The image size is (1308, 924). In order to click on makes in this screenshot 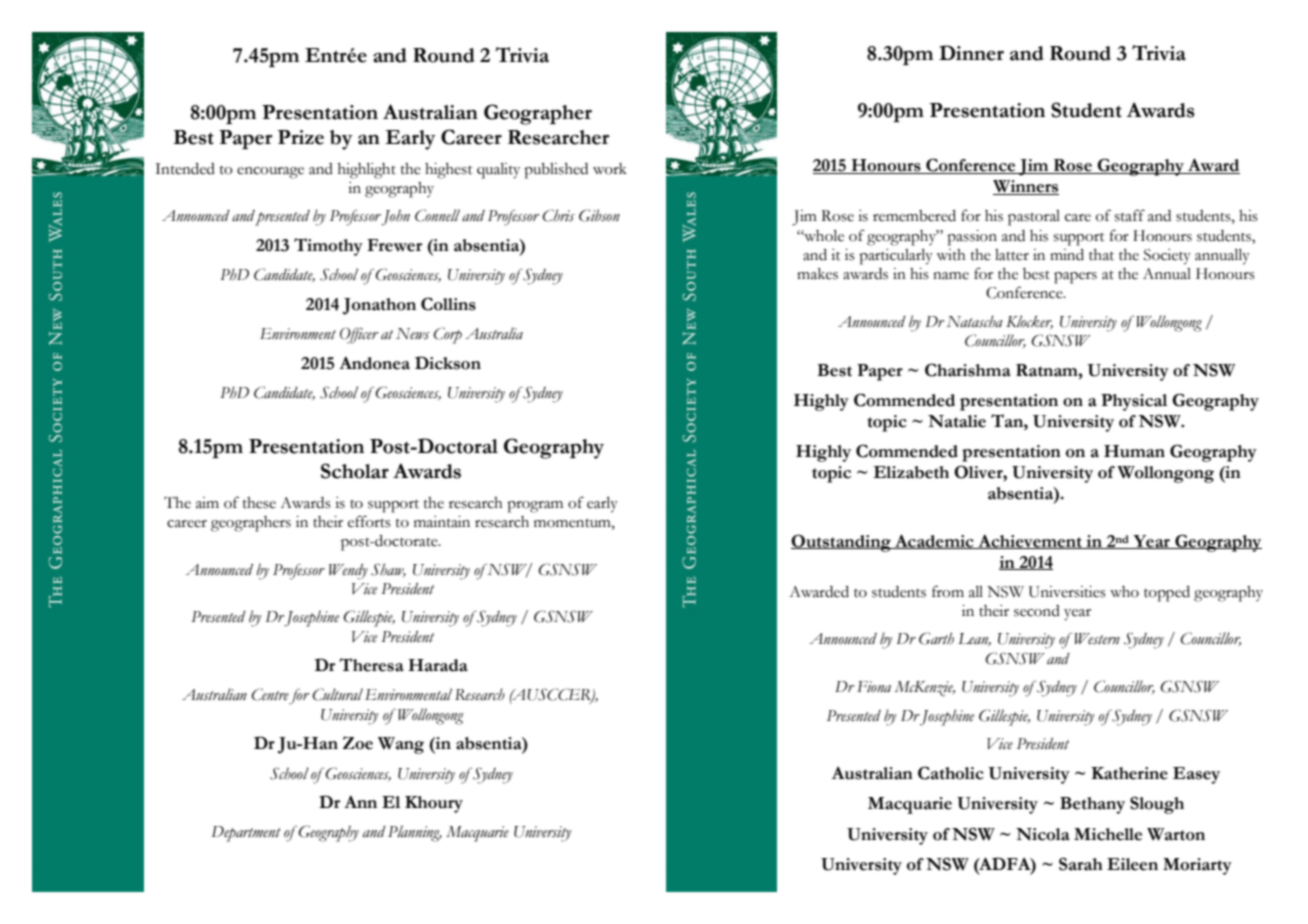, I will do `click(817, 274)`.
